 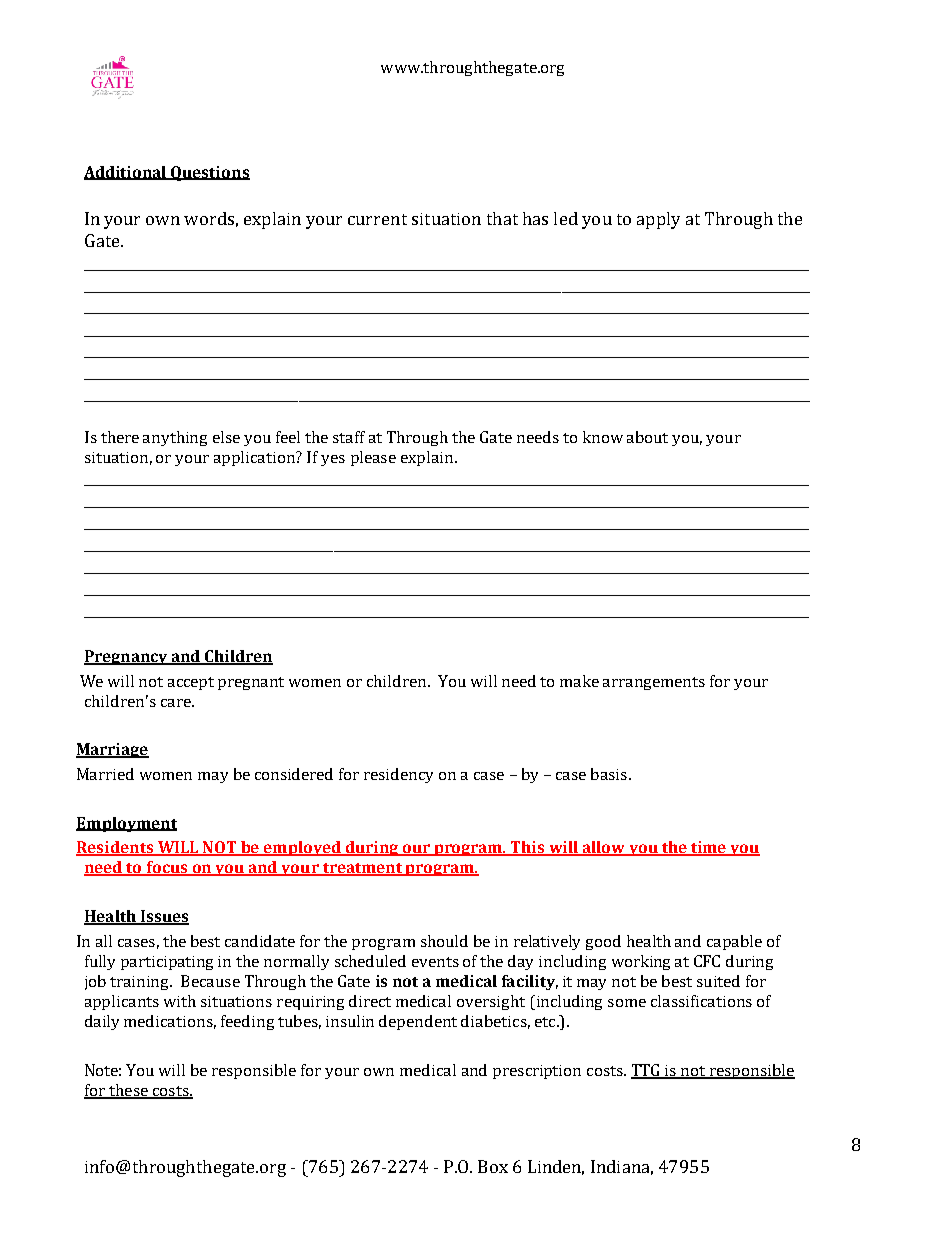 What do you see at coordinates (377, 219) in the screenshot?
I see `current` at bounding box center [377, 219].
